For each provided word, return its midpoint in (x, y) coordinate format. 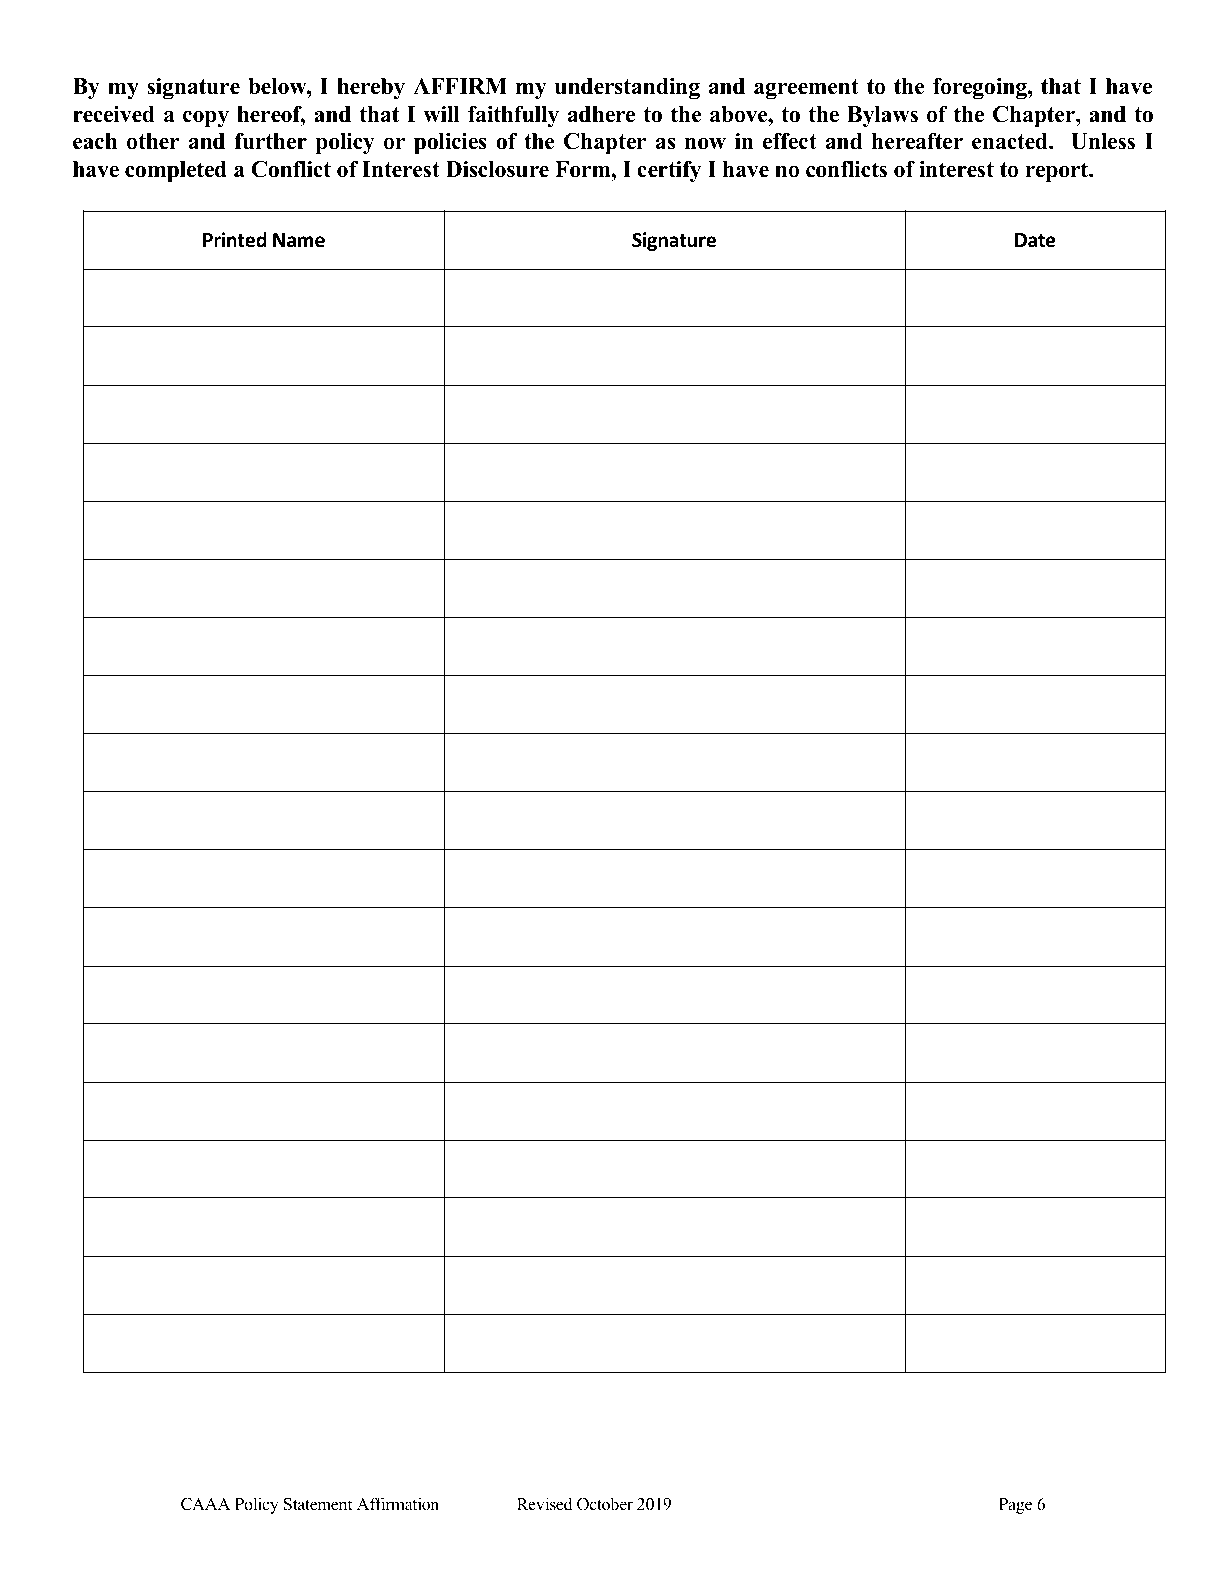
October (605, 1504)
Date (1035, 240)
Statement (318, 1504)
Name (299, 240)
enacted (1011, 141)
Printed (235, 240)
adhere (601, 114)
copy (206, 118)
